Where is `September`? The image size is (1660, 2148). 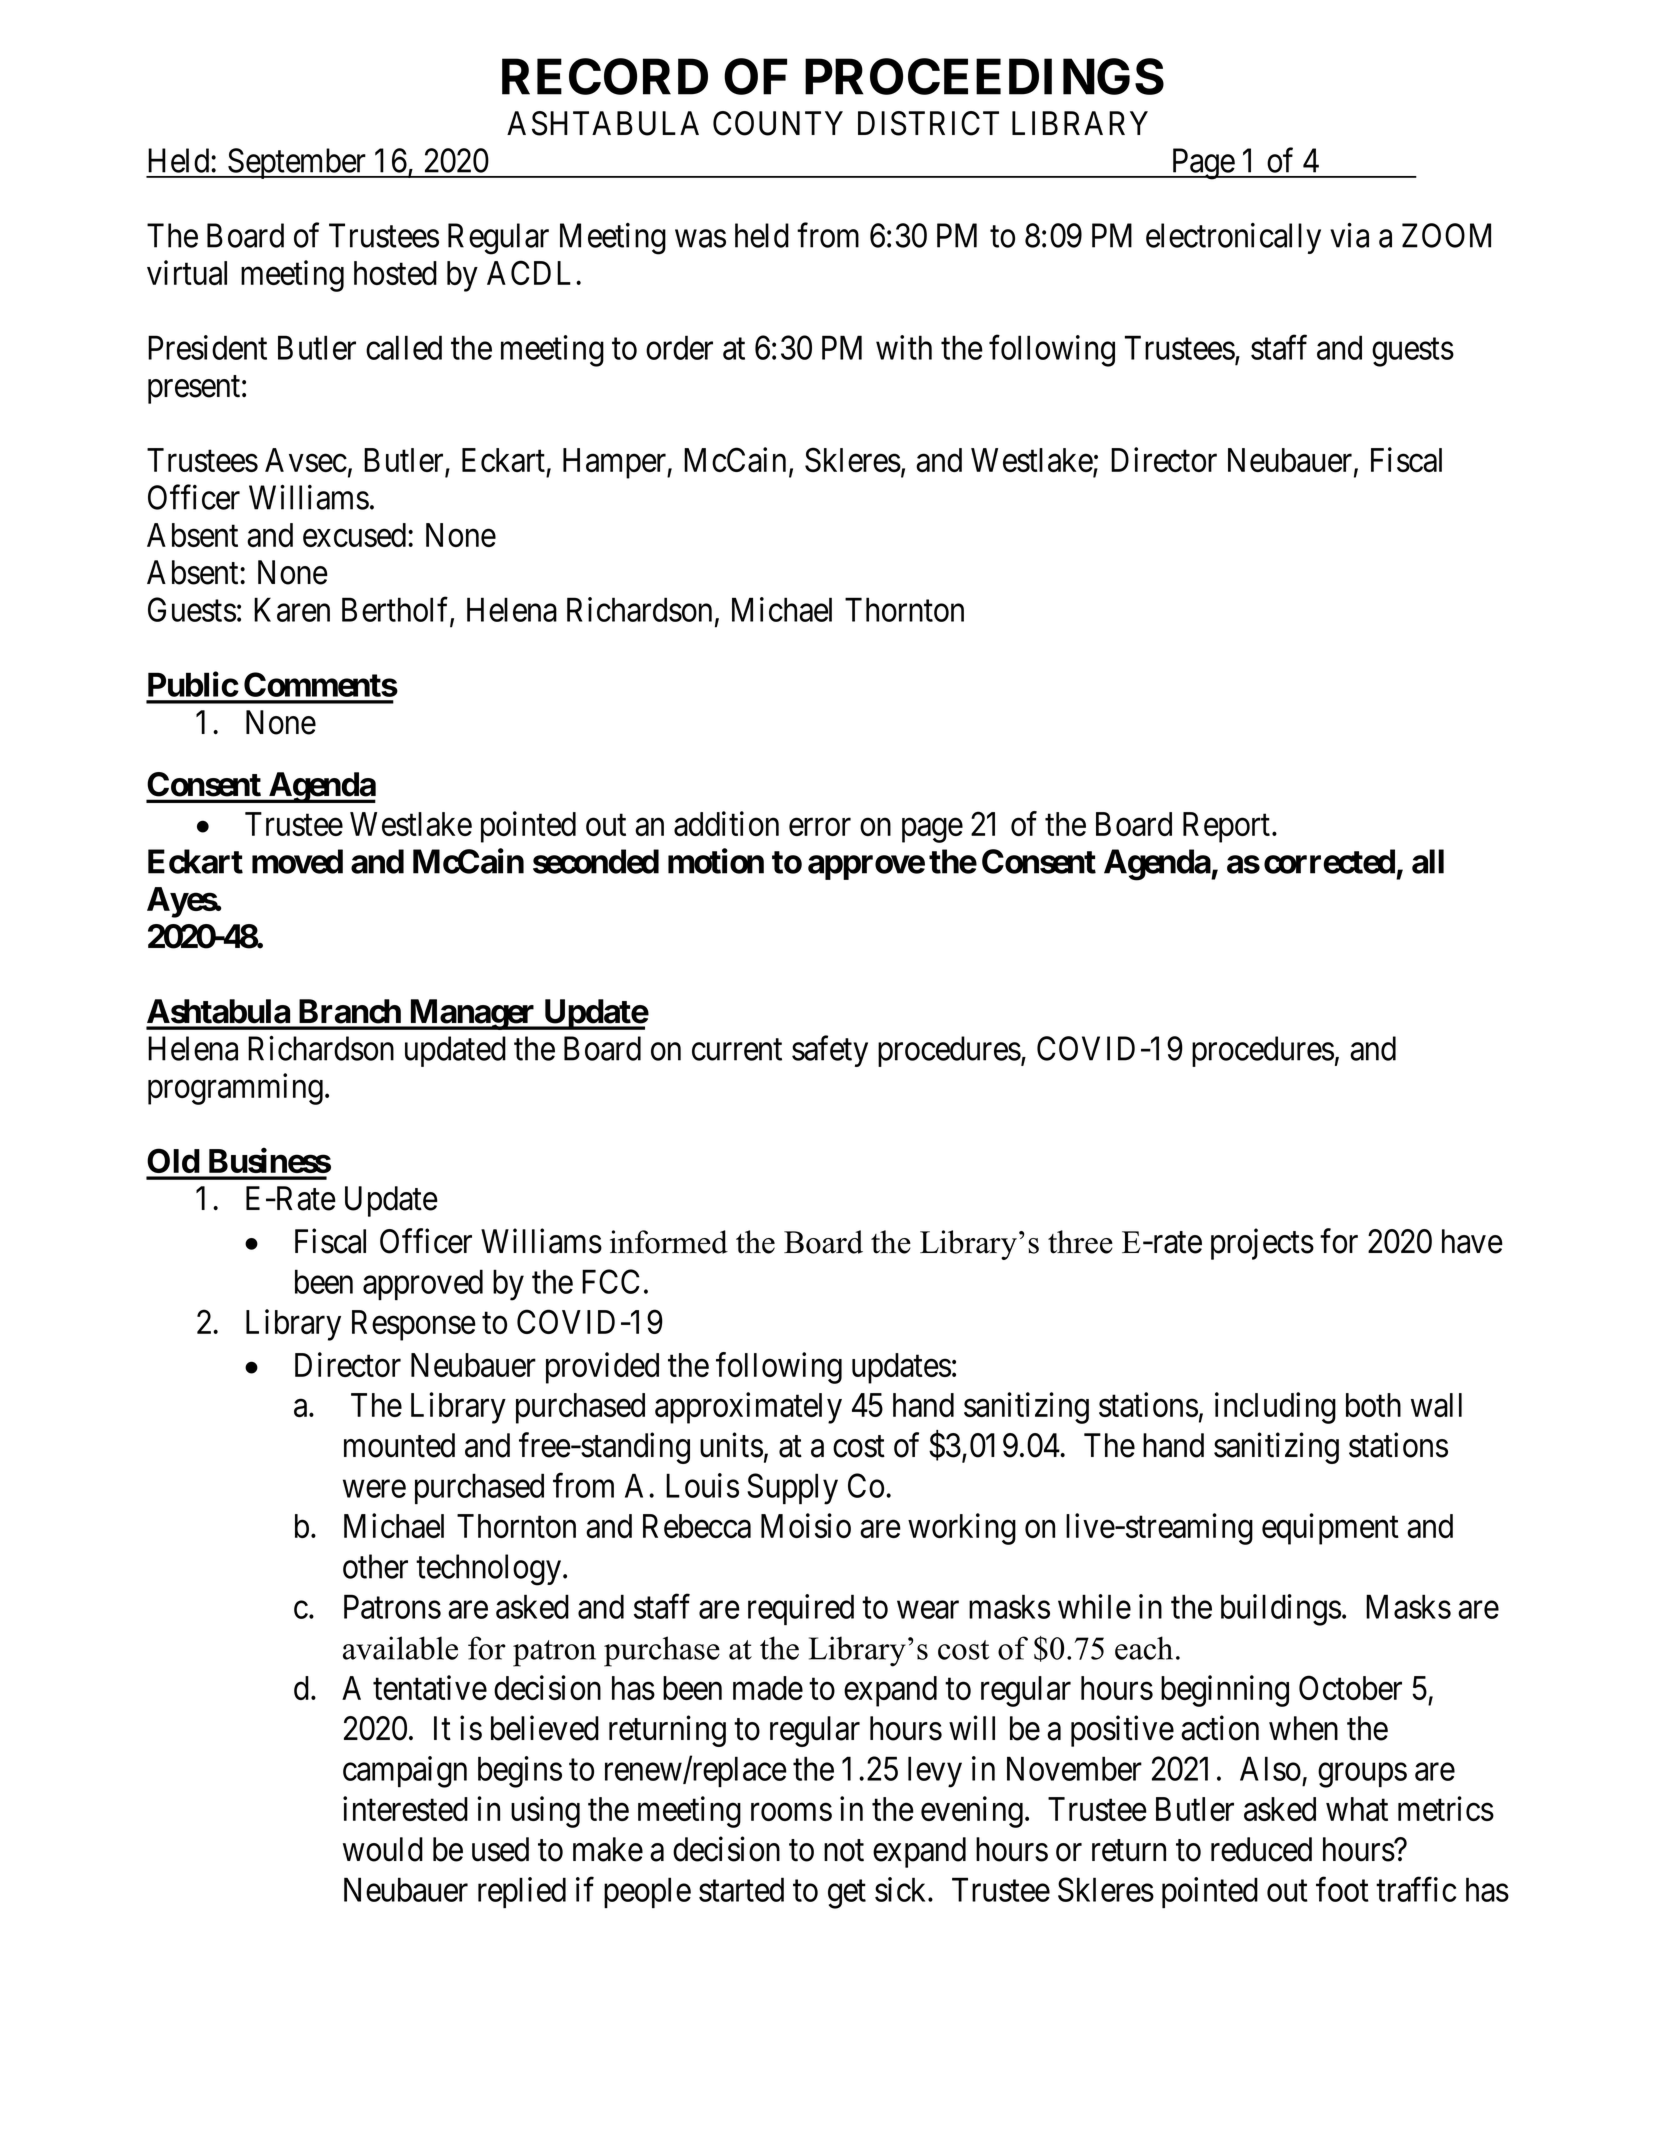 September is located at coordinates (297, 163).
